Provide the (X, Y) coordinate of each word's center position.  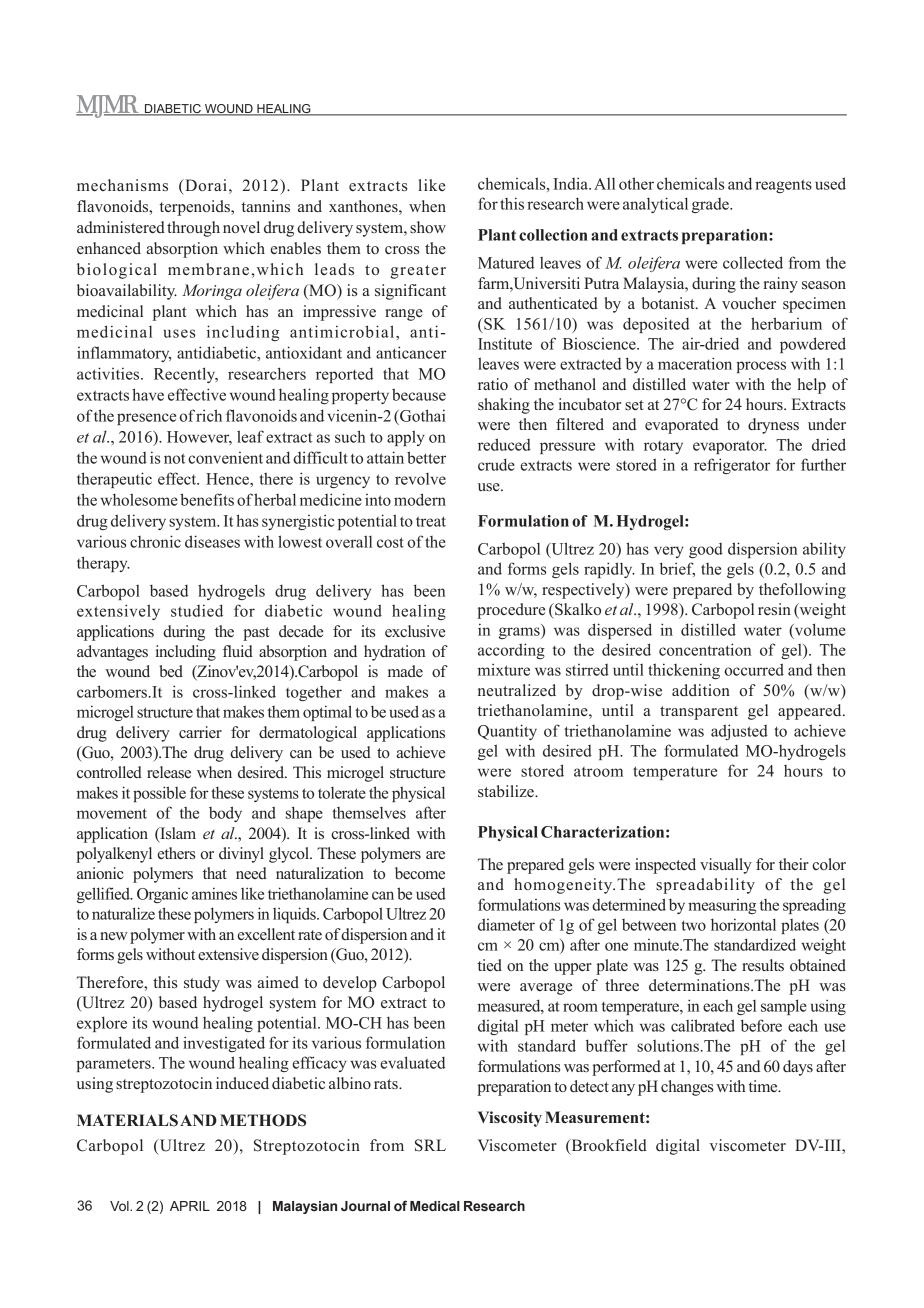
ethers (176, 853)
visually (726, 866)
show (428, 227)
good (706, 550)
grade (711, 205)
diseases (212, 541)
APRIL (190, 1206)
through (193, 229)
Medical (435, 1206)
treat (431, 521)
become (420, 873)
